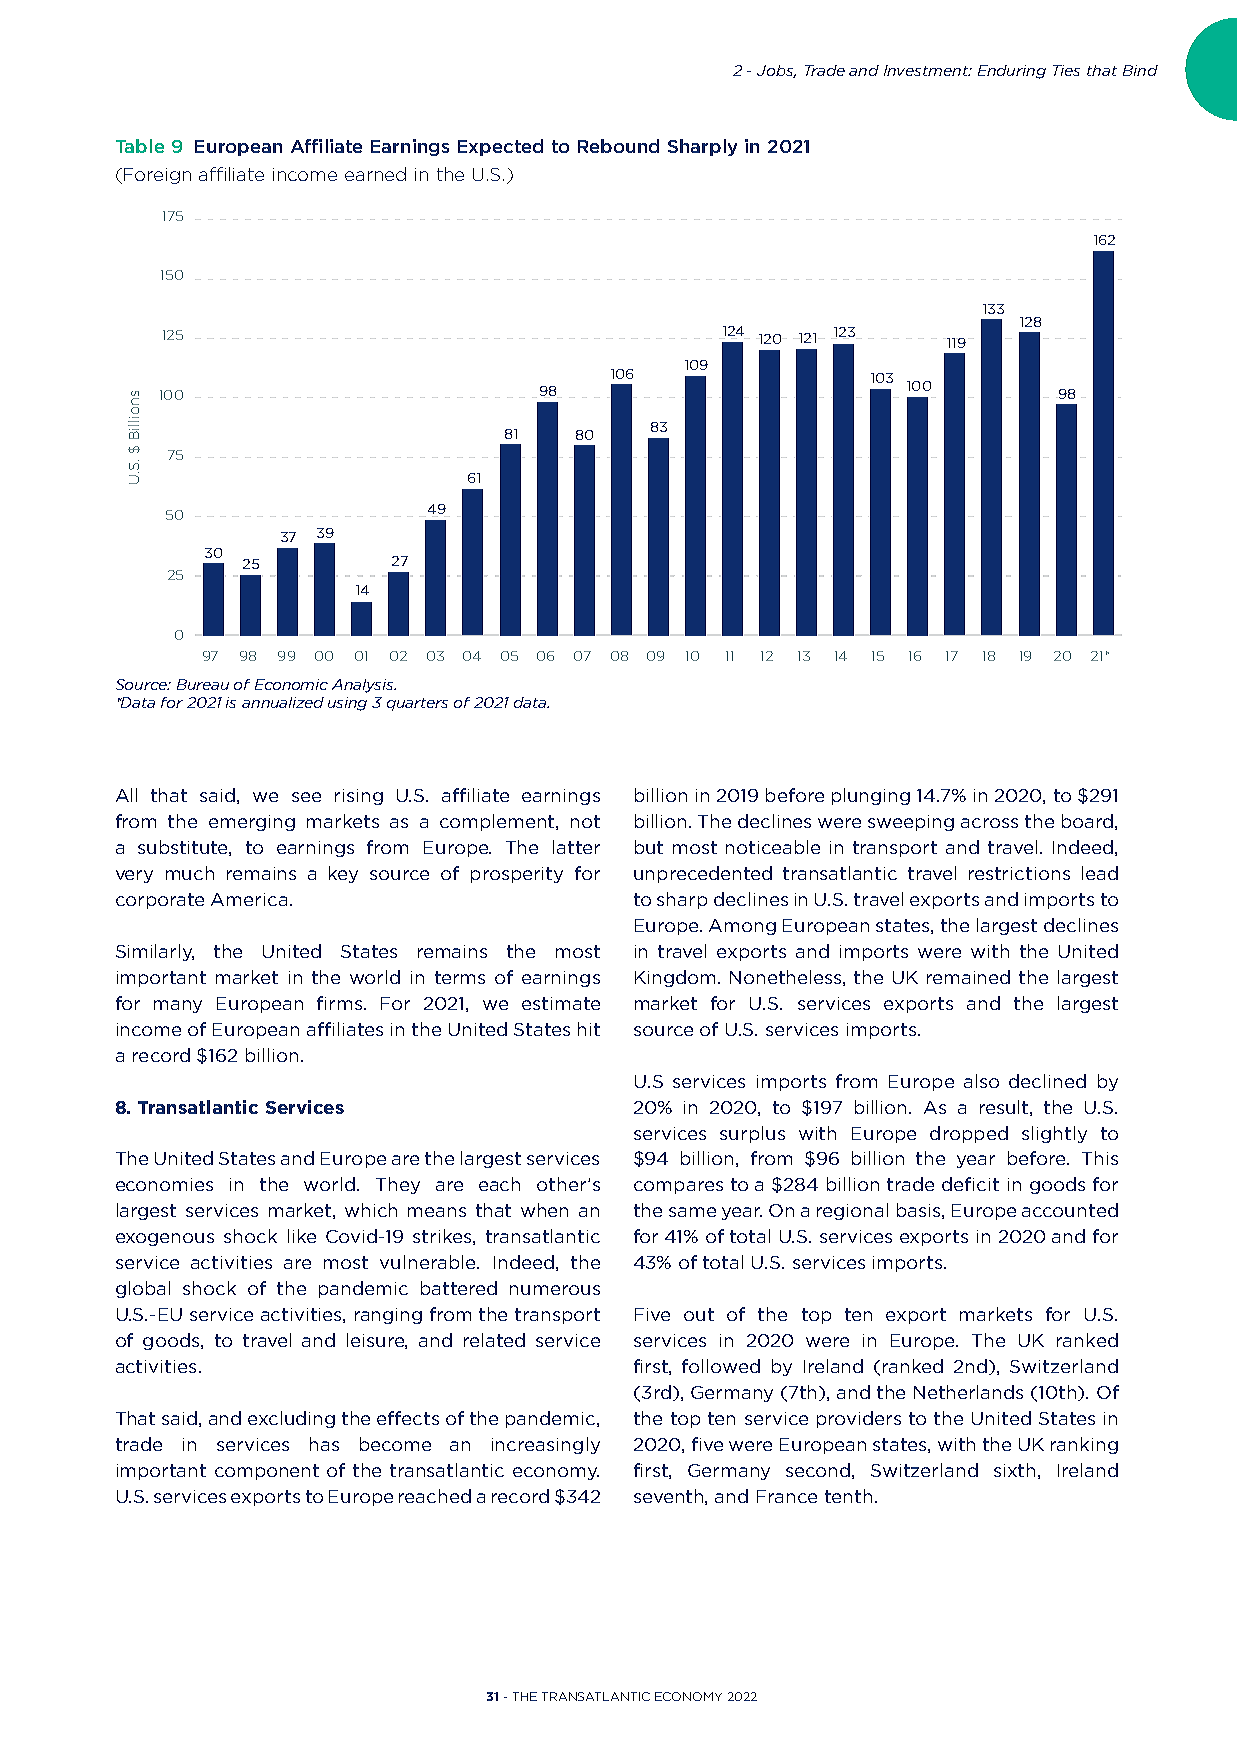  Describe the element at coordinates (968, 977) in the image. I see `remained` at that location.
